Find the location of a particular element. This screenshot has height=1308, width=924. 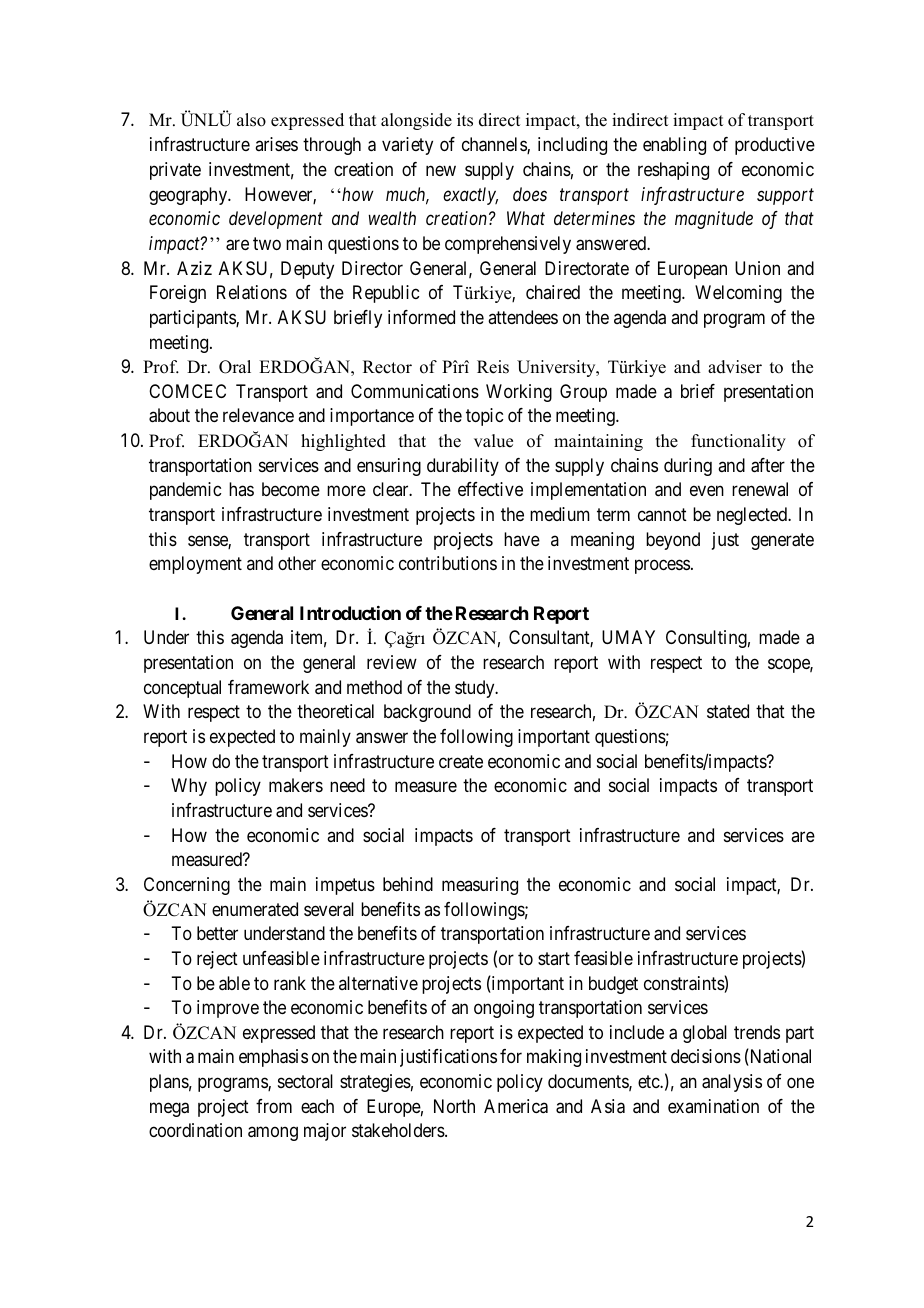

North is located at coordinates (454, 1106).
